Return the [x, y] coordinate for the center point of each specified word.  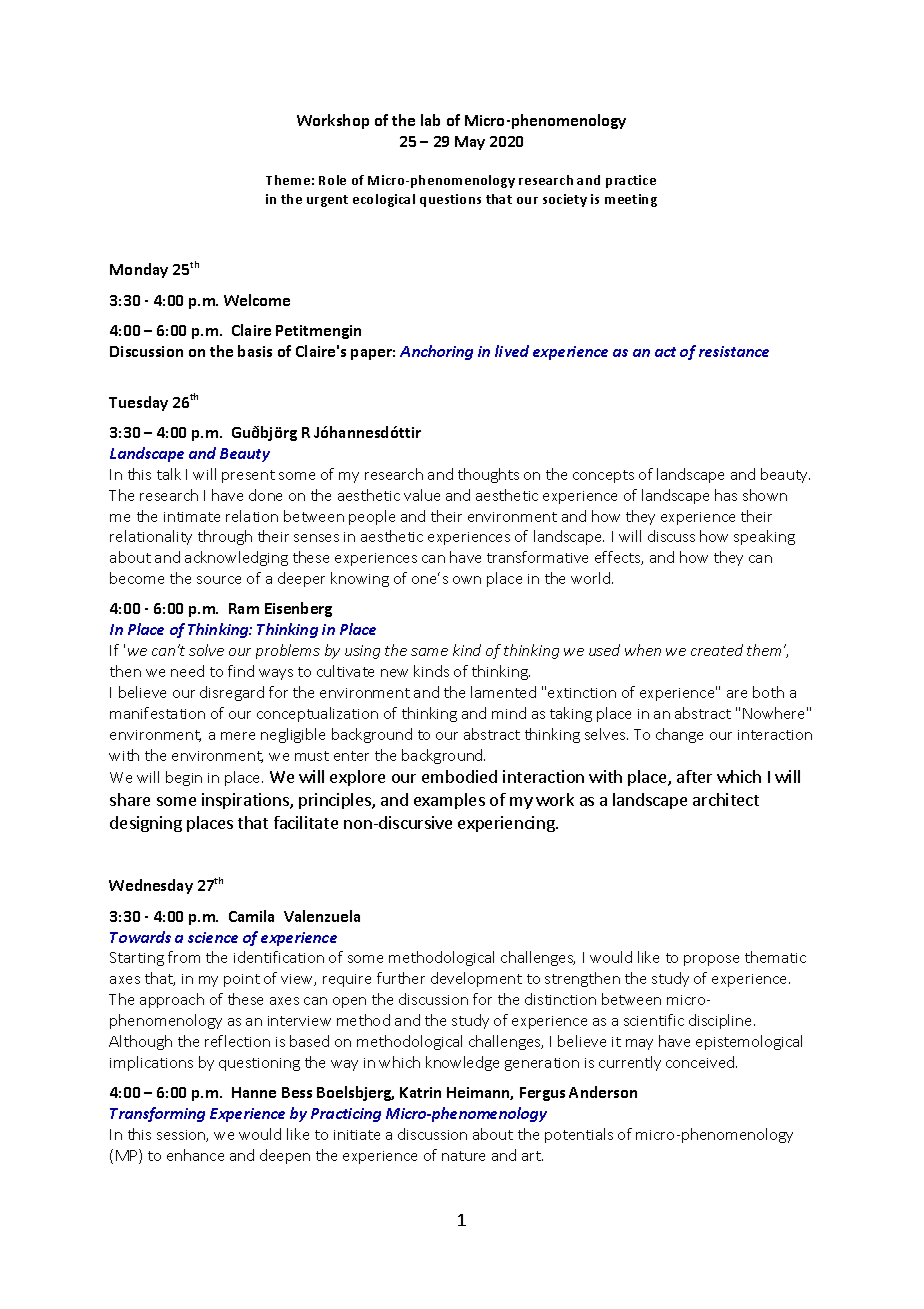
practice [631, 181]
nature [463, 1156]
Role [332, 180]
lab [430, 120]
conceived [701, 1062]
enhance [195, 1155]
